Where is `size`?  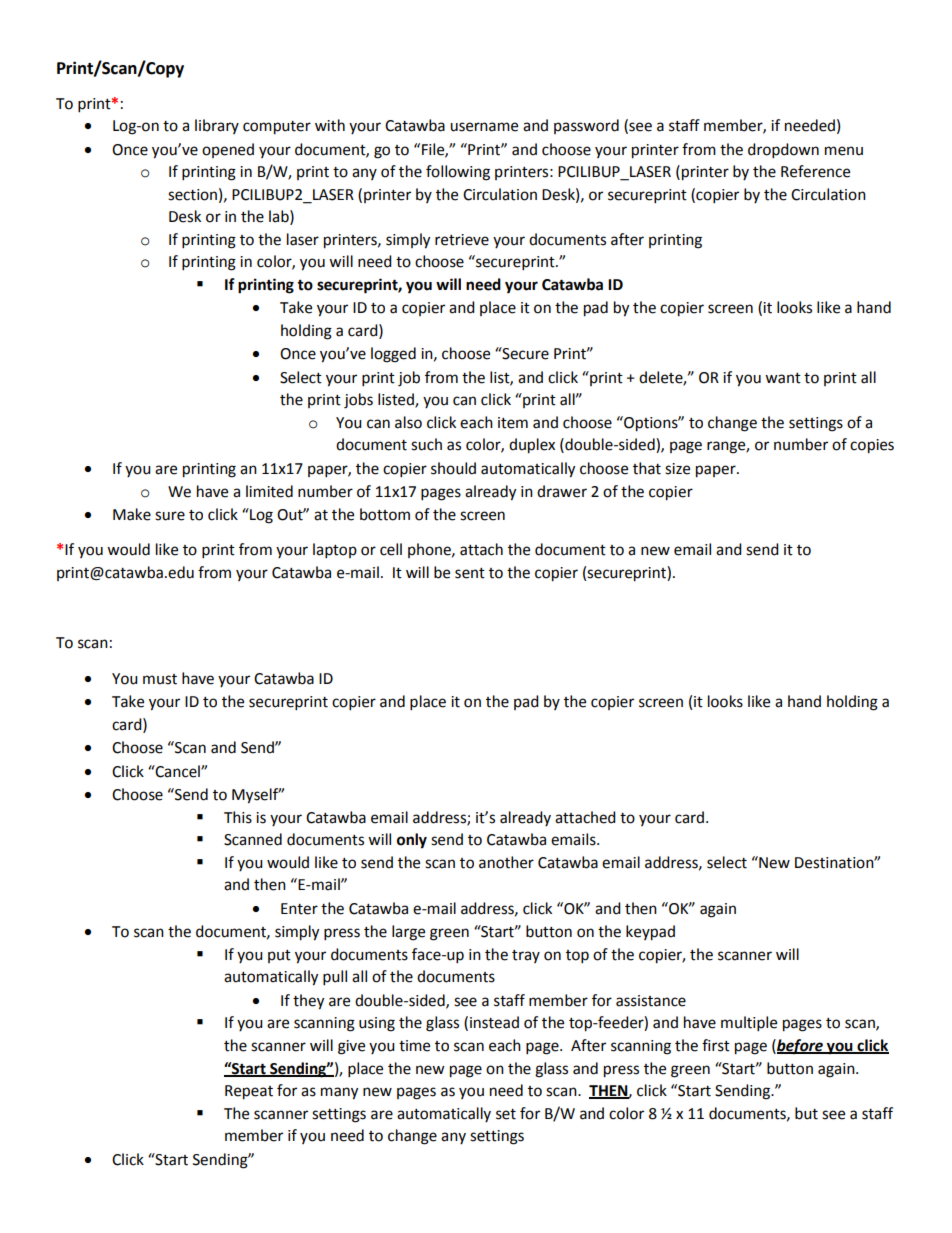
size is located at coordinates (677, 469).
